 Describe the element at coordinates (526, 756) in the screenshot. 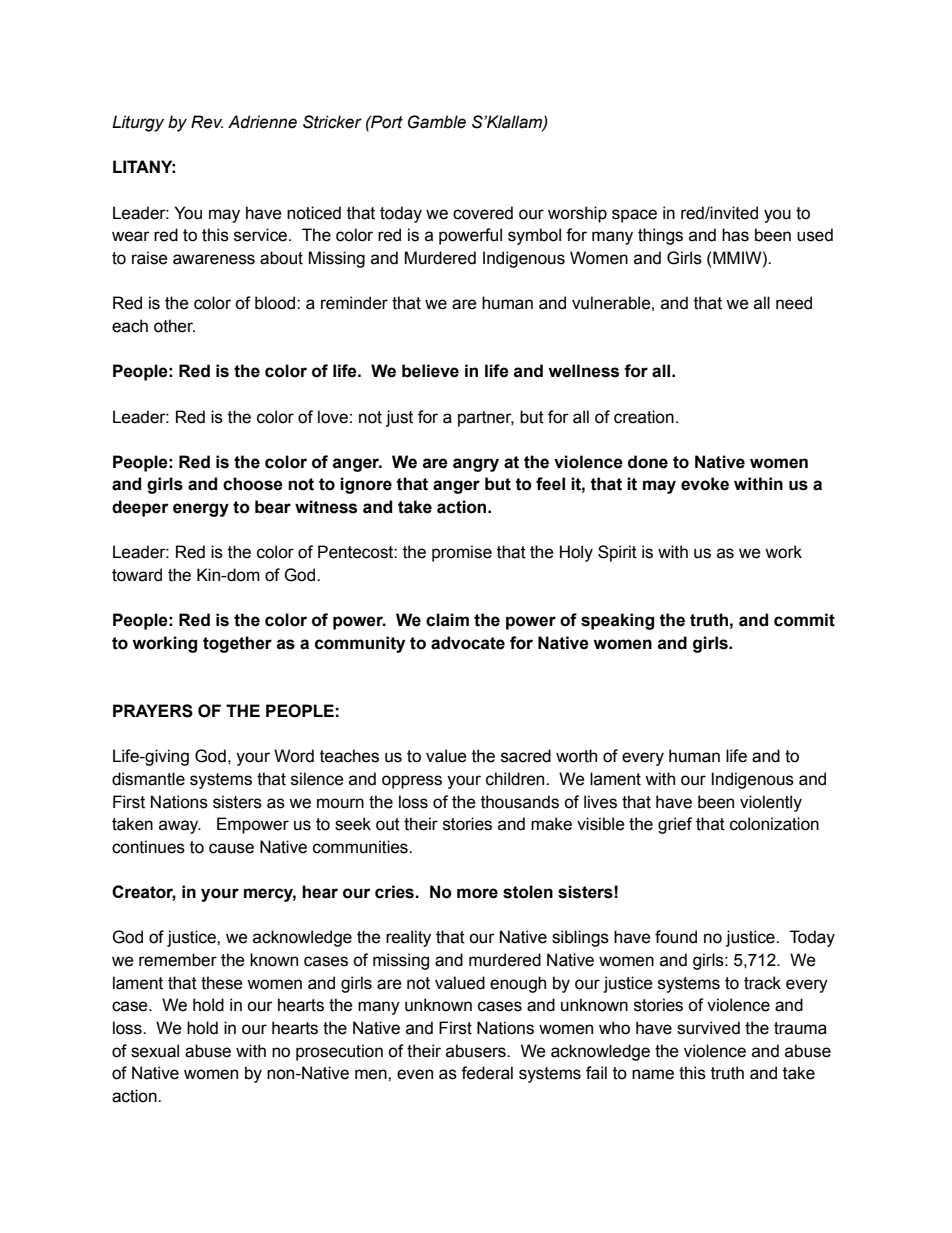

I see `sacred` at that location.
